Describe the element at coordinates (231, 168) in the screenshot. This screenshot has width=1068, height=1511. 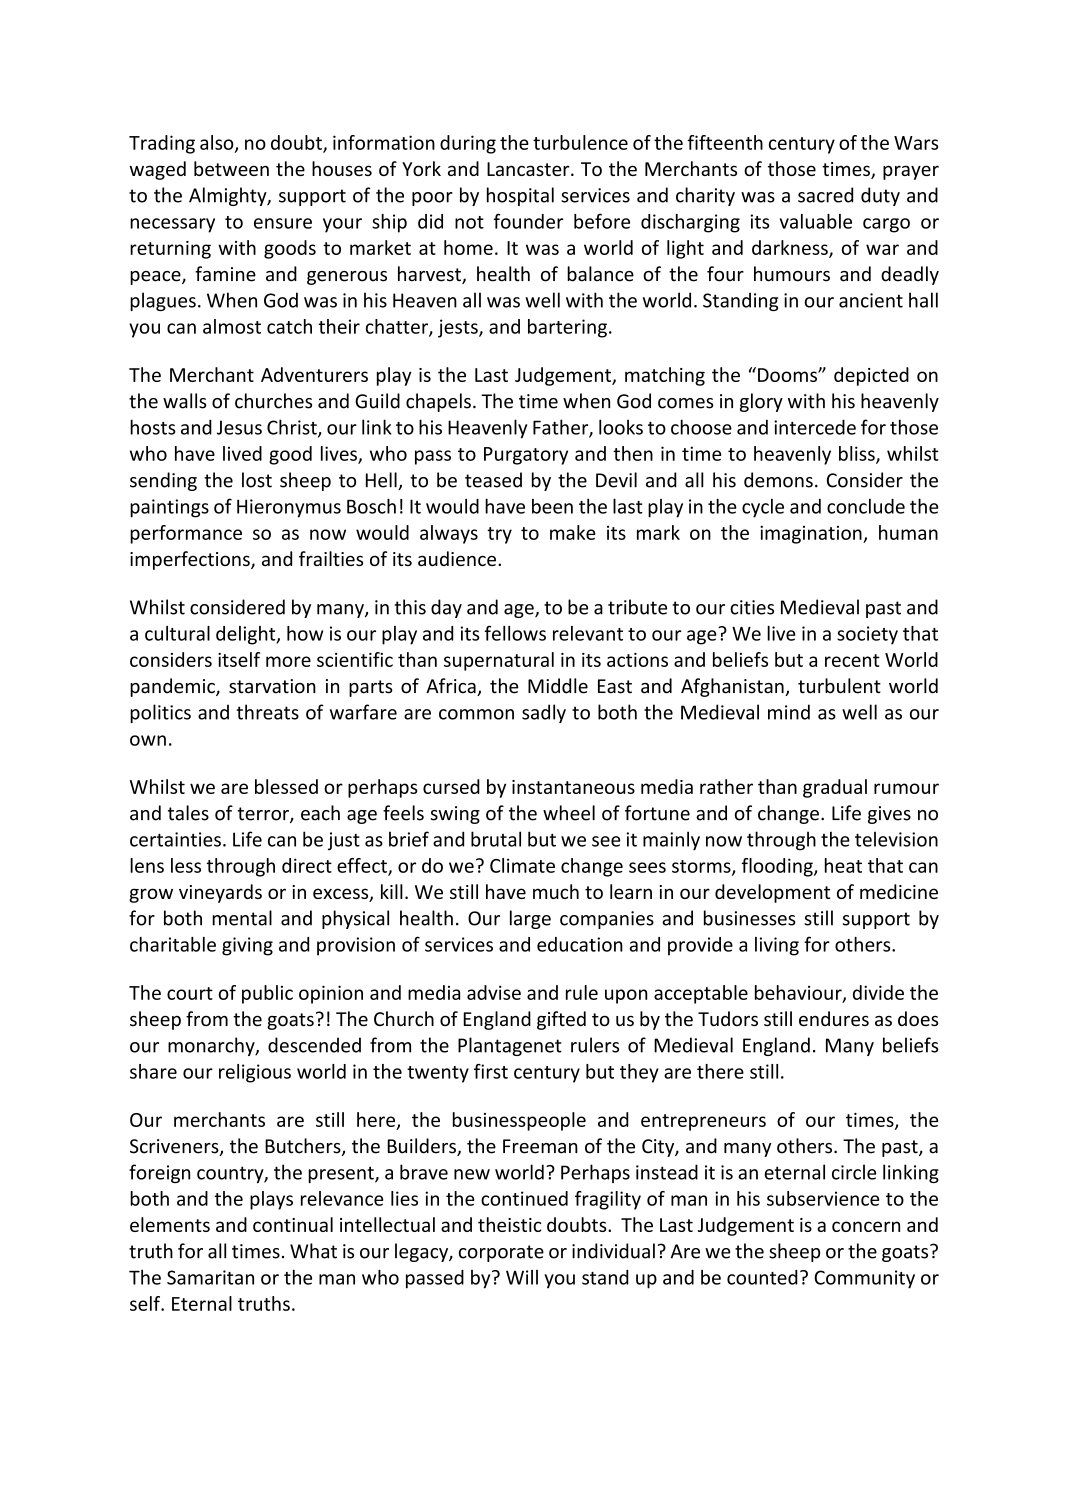
I see `between` at that location.
